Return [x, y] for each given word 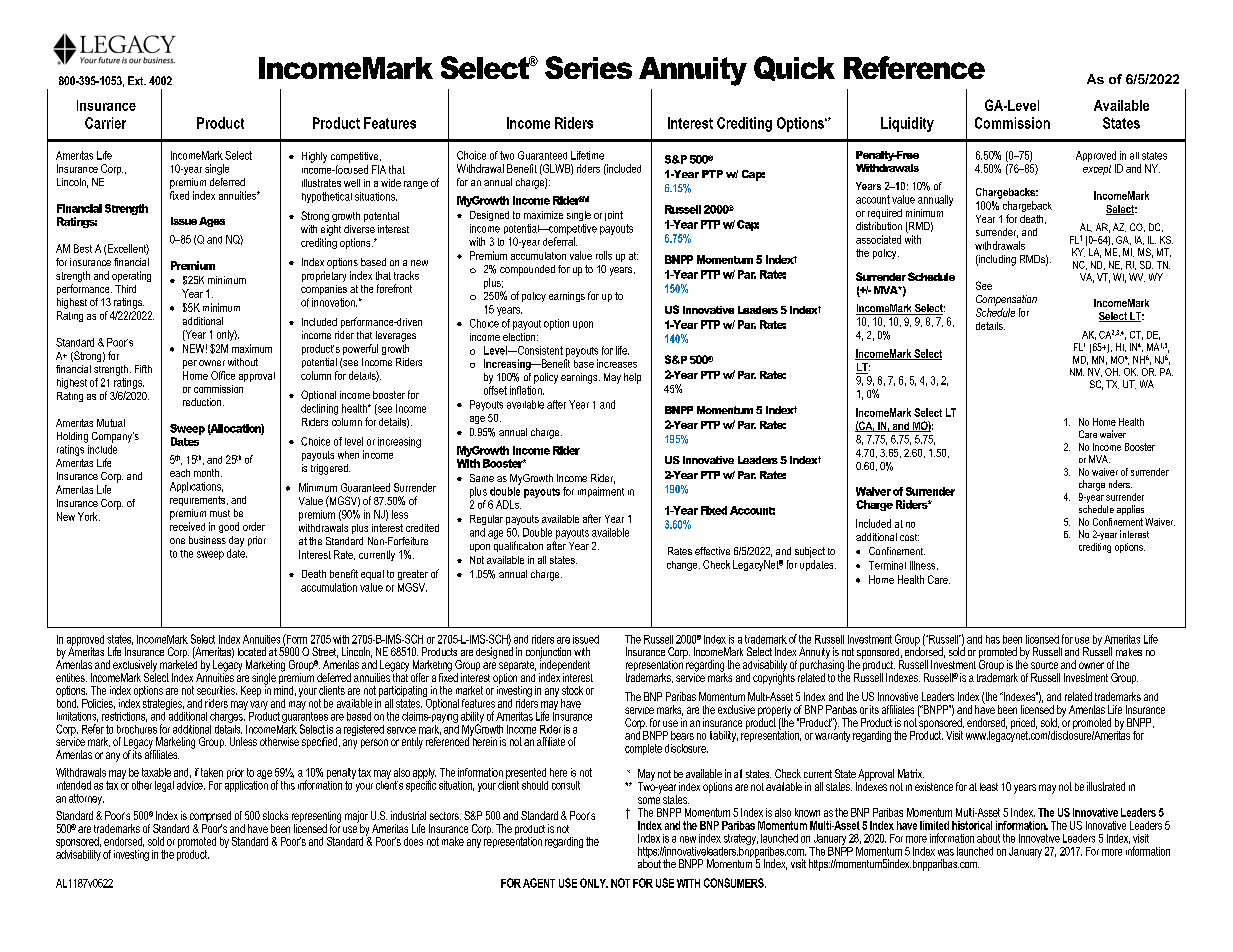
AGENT [539, 883]
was [946, 852]
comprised [210, 818]
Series [588, 67]
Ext [137, 80]
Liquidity [907, 124]
